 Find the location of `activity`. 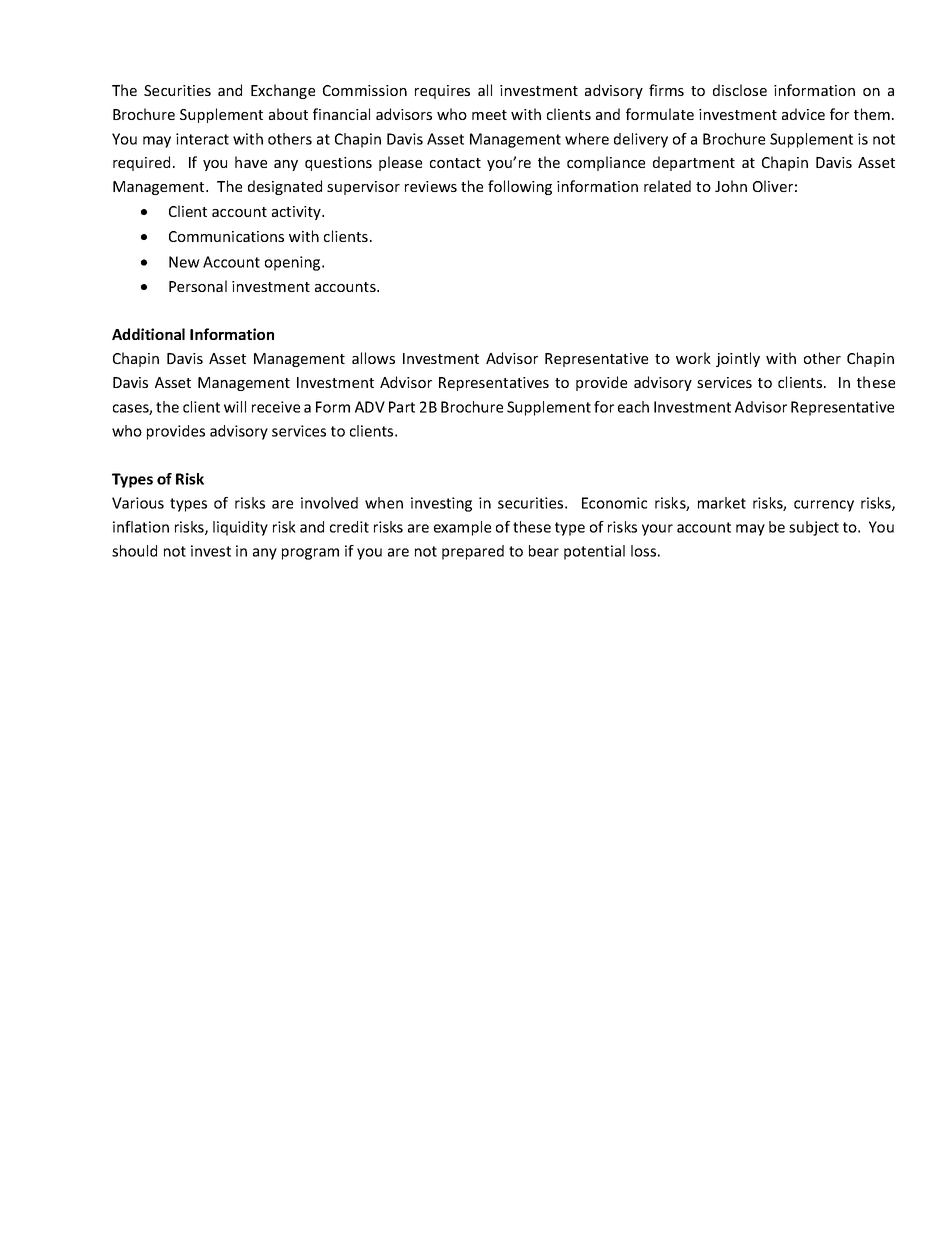

activity is located at coordinates (297, 213).
